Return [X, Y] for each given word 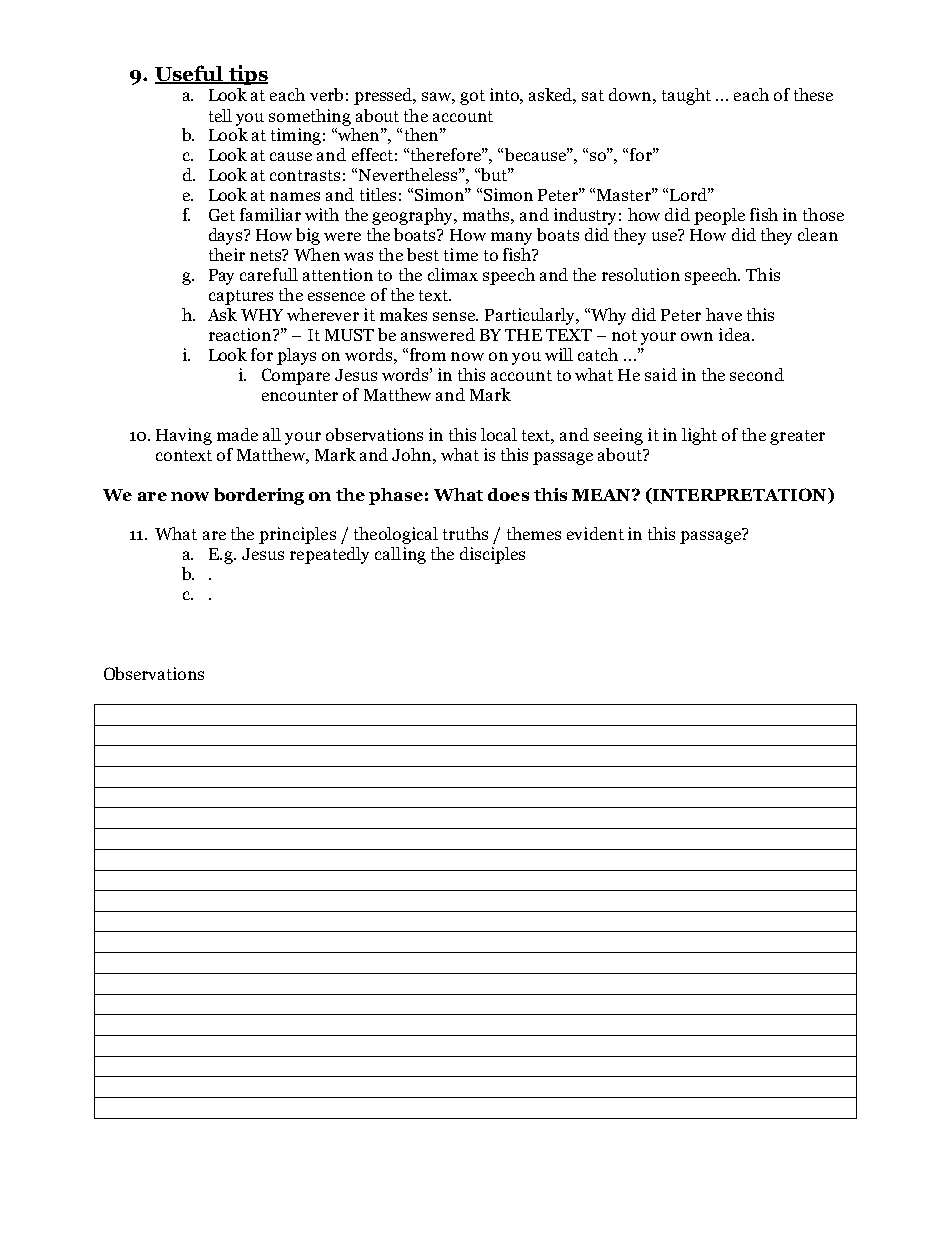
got [472, 97]
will [559, 354]
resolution [641, 274]
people [719, 216]
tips [247, 75]
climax [453, 274]
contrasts [305, 175]
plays [296, 356]
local [499, 434]
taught [686, 96]
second [757, 374]
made [237, 434]
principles [297, 535]
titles [378, 194]
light [699, 436]
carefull [269, 274]
